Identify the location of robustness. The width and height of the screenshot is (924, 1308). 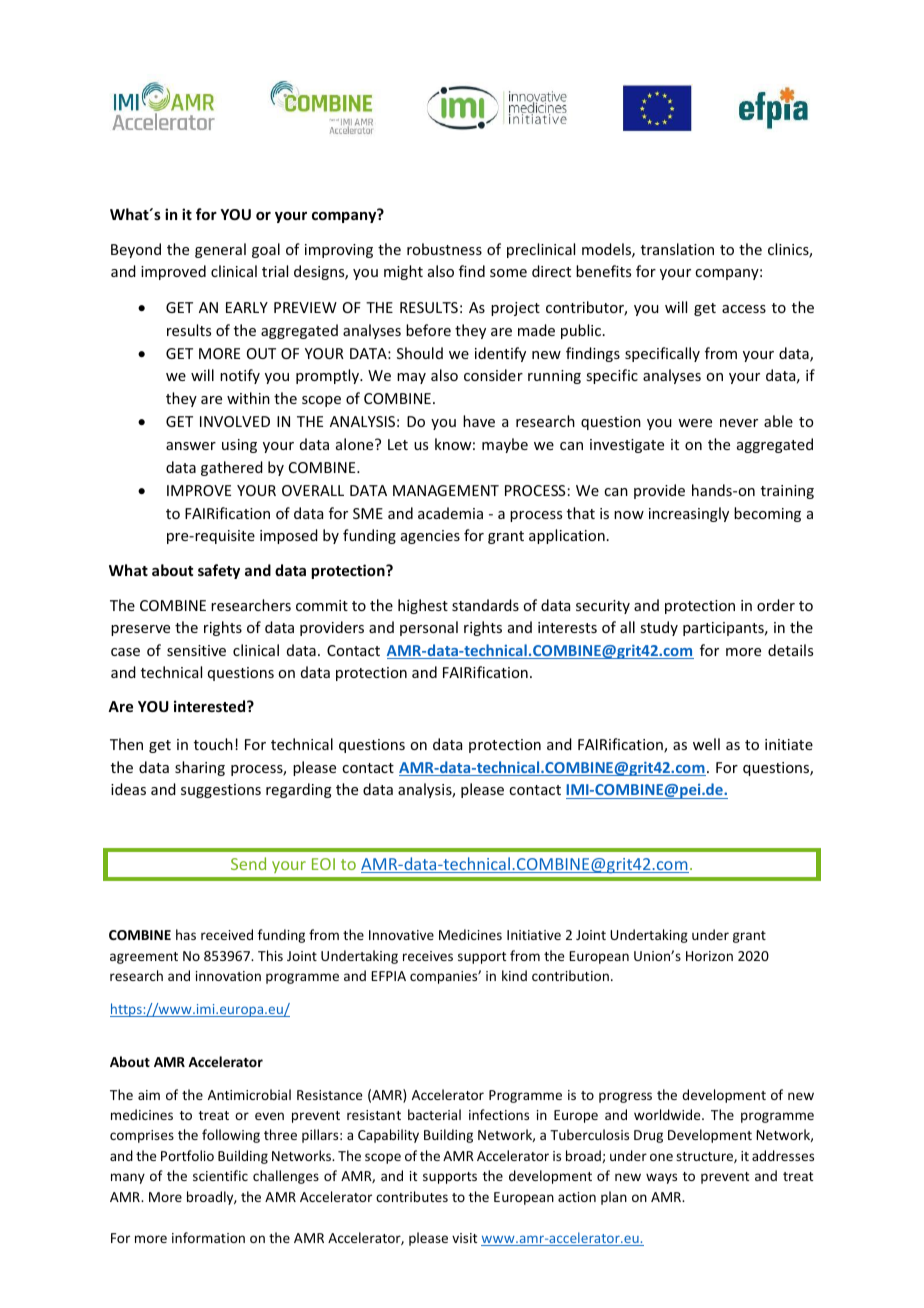
(444, 249).
